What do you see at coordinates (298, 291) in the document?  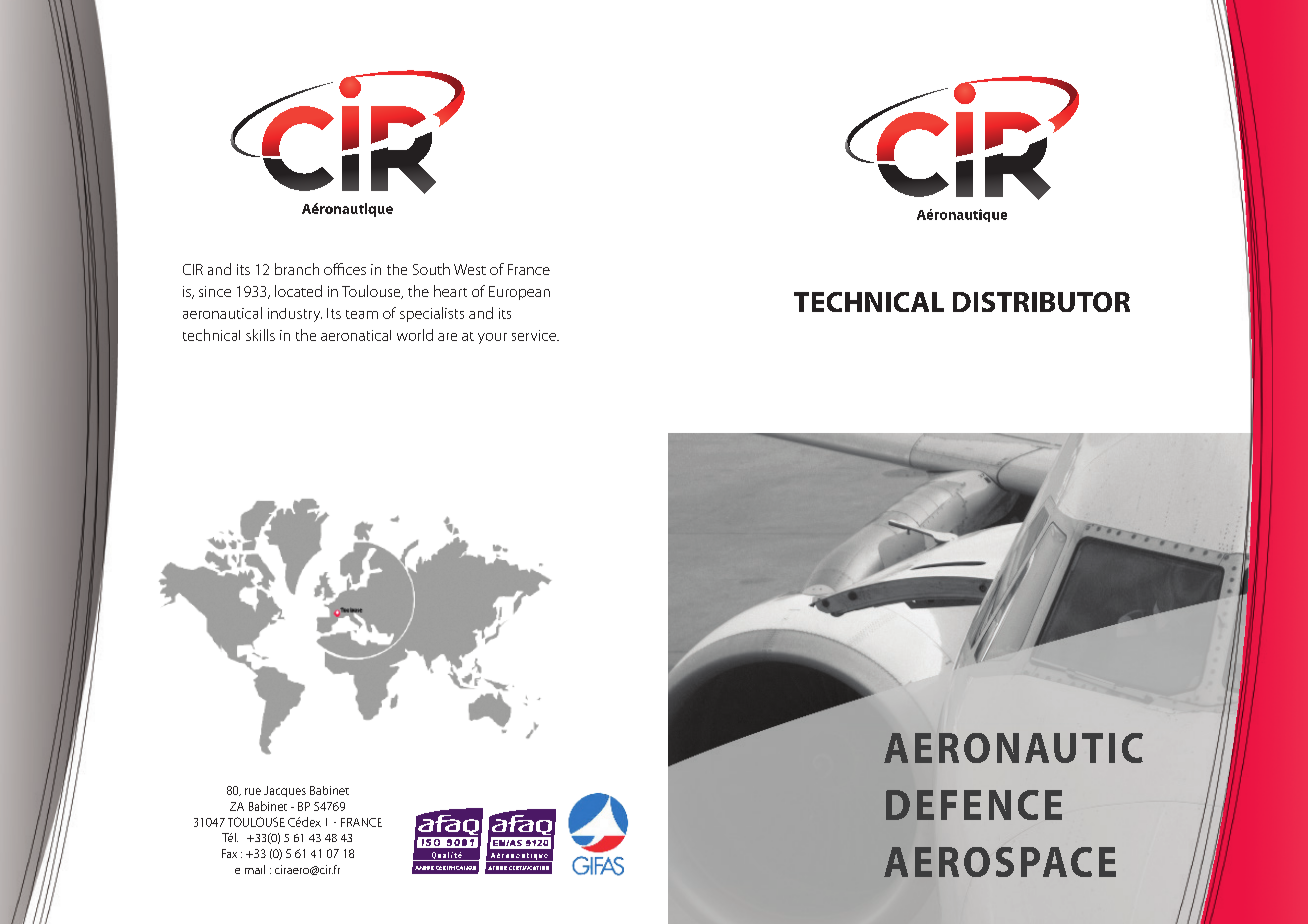 I see `located` at bounding box center [298, 291].
